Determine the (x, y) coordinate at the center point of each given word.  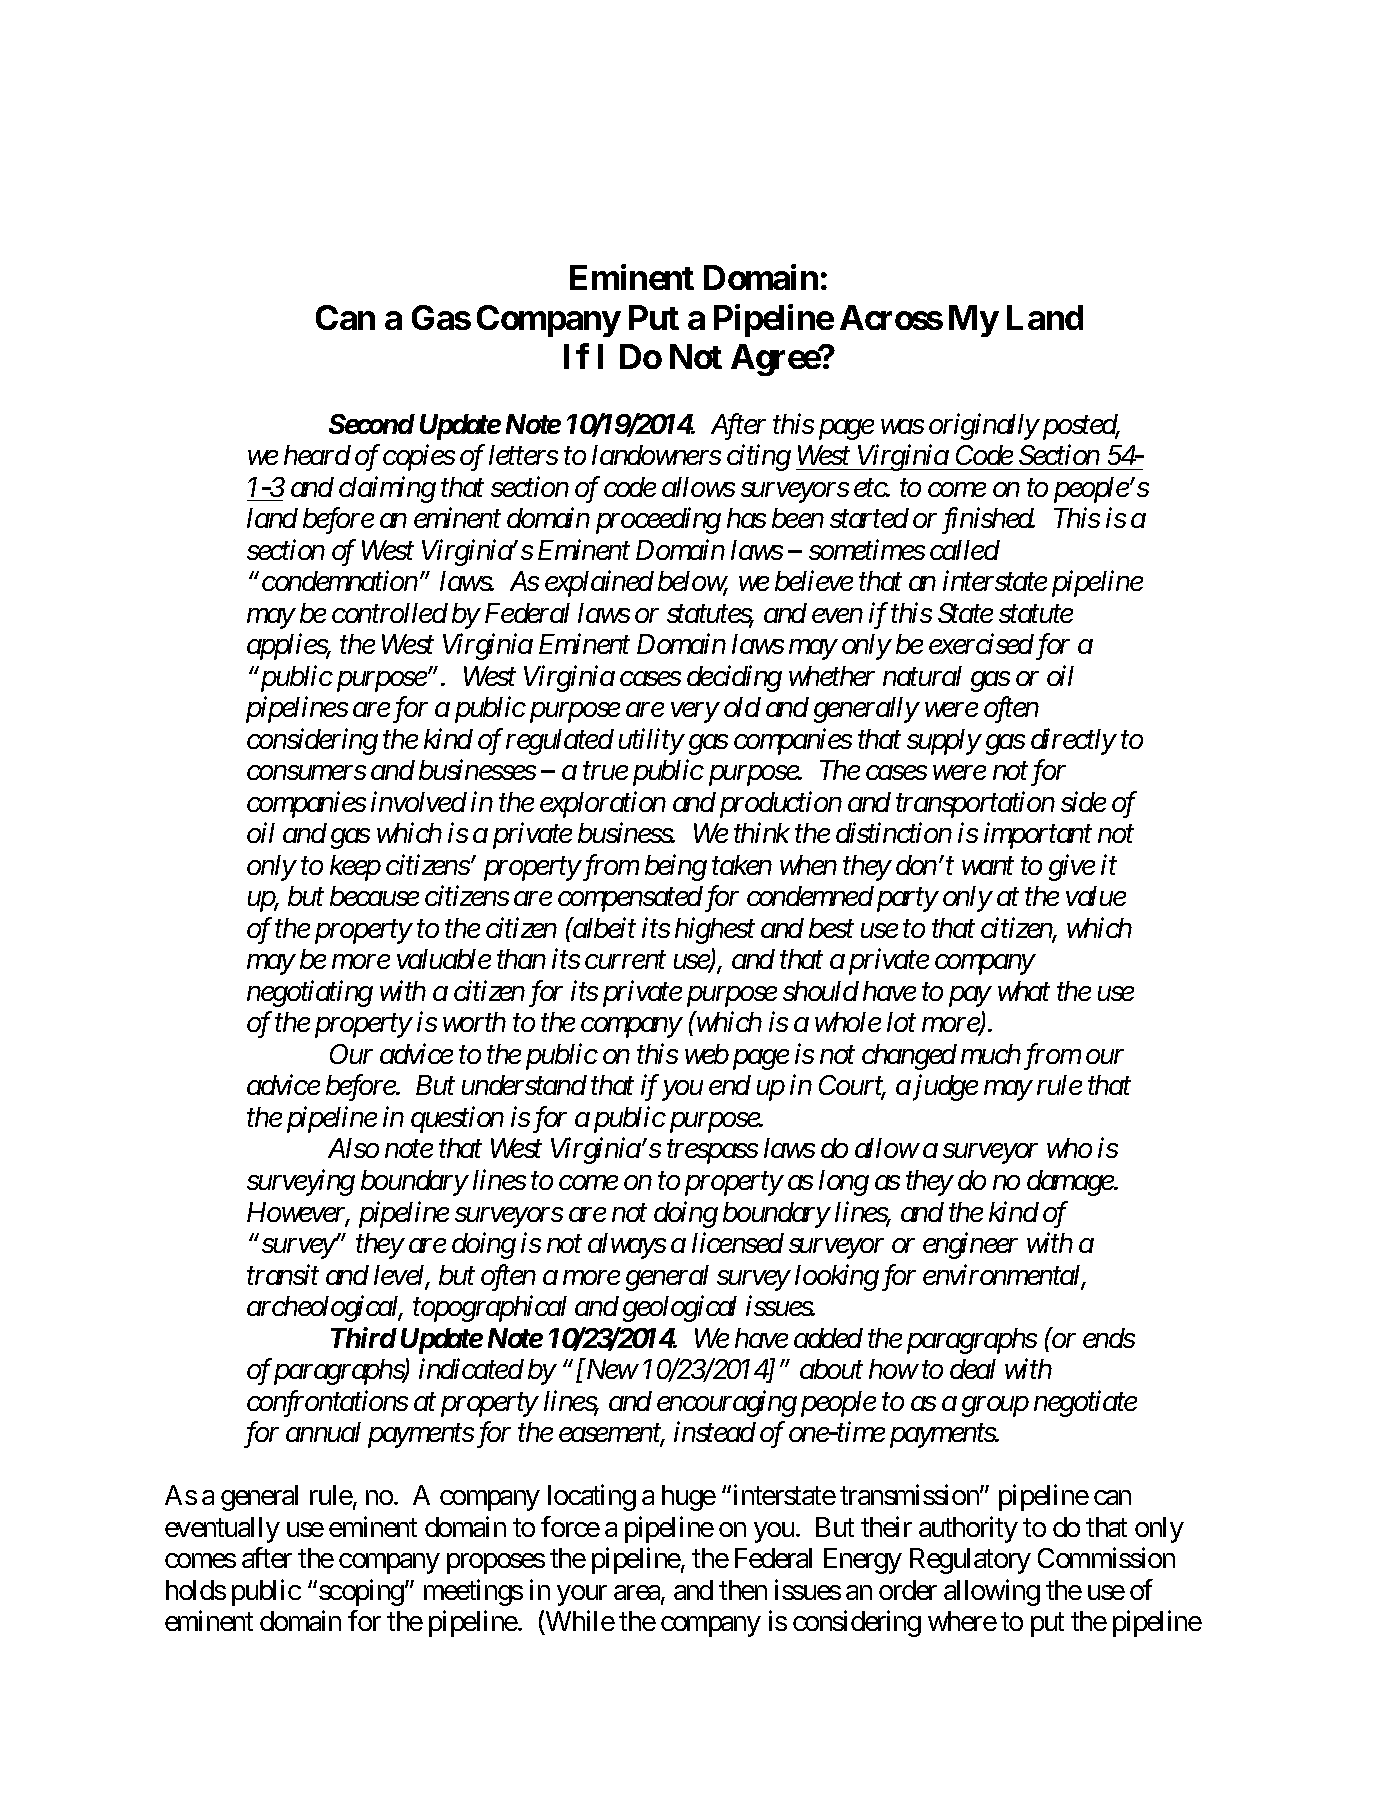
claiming (387, 489)
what (1024, 991)
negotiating (310, 994)
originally (984, 426)
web (707, 1054)
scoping (361, 1592)
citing (759, 458)
